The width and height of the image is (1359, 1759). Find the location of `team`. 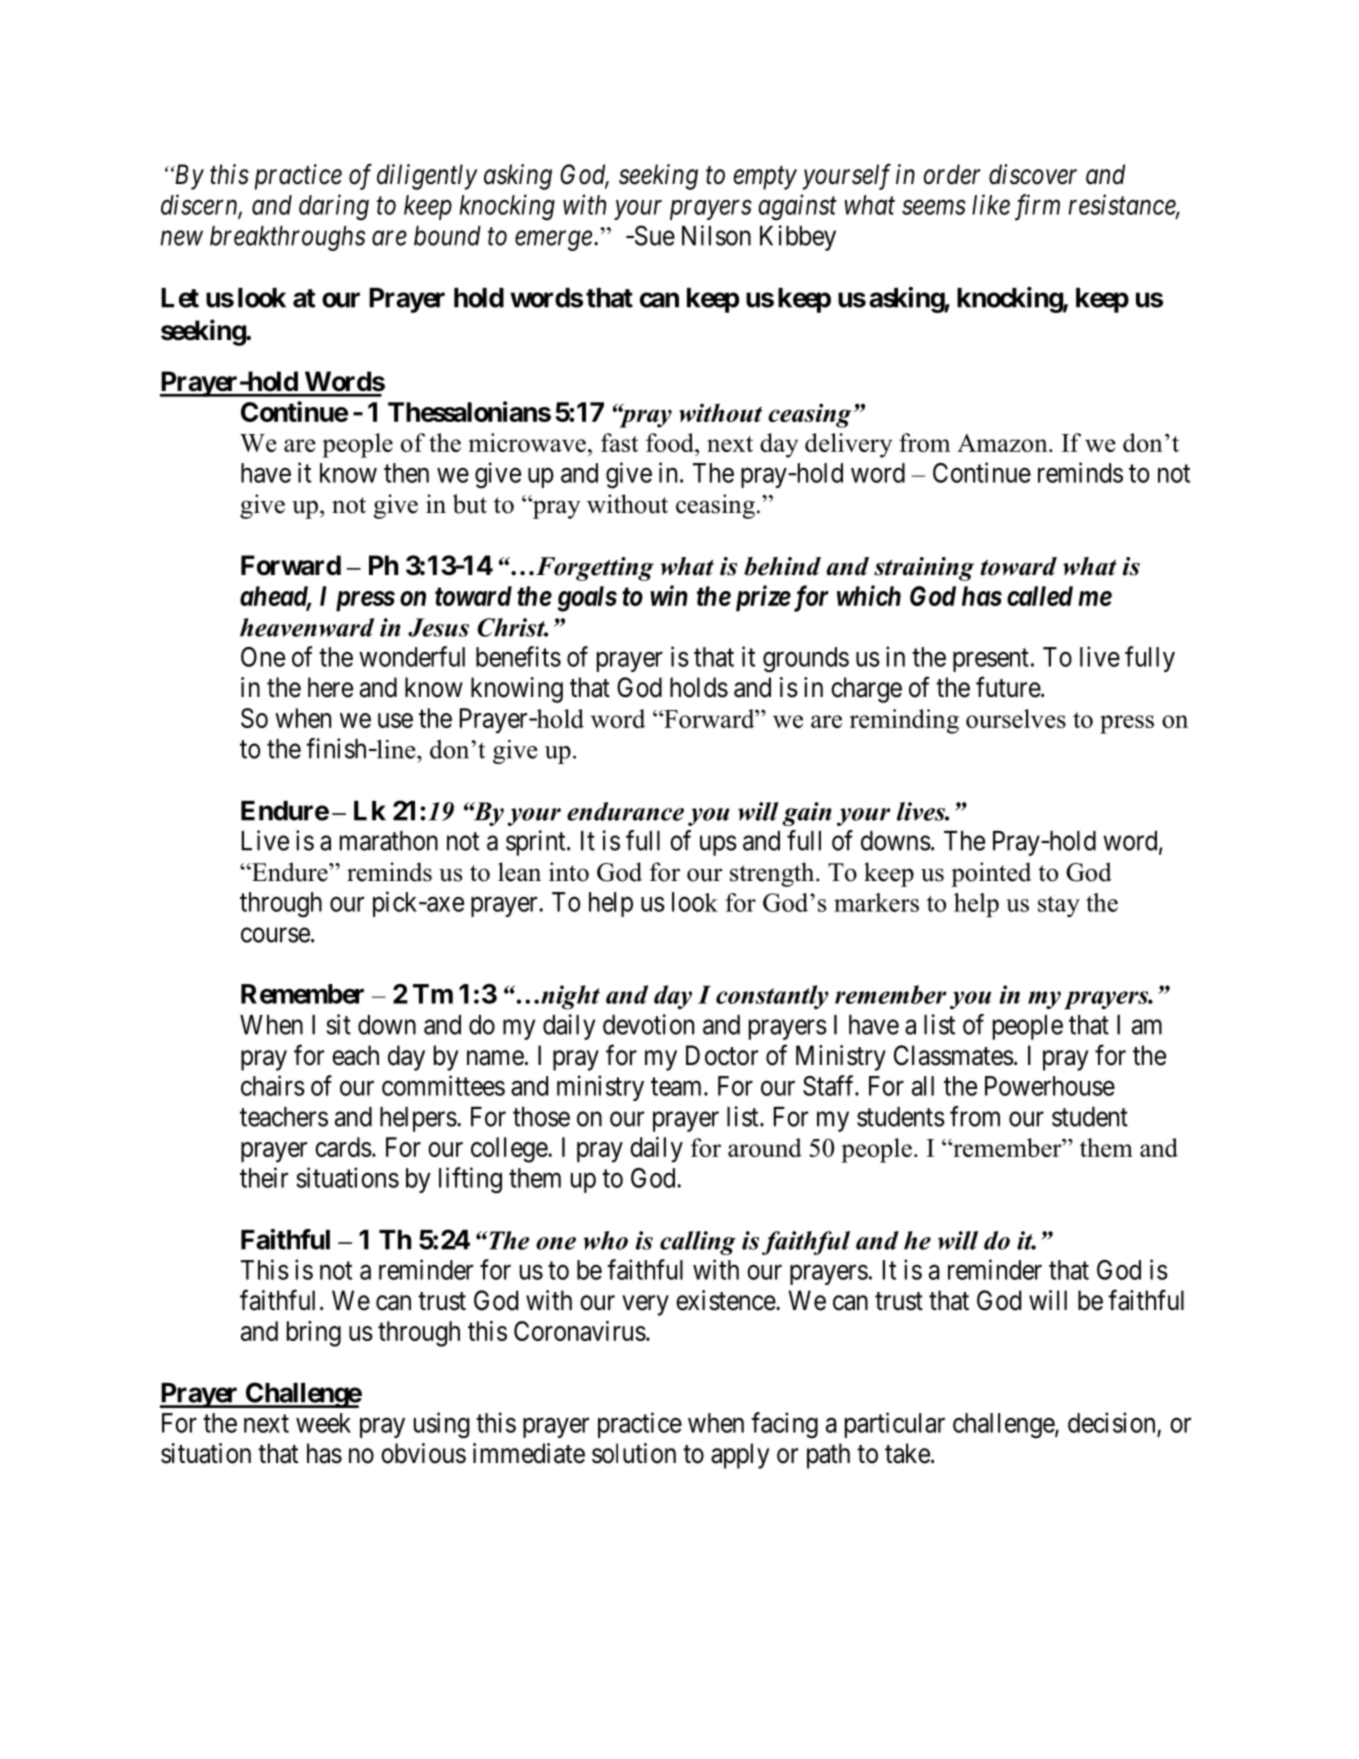

team is located at coordinates (678, 1087).
